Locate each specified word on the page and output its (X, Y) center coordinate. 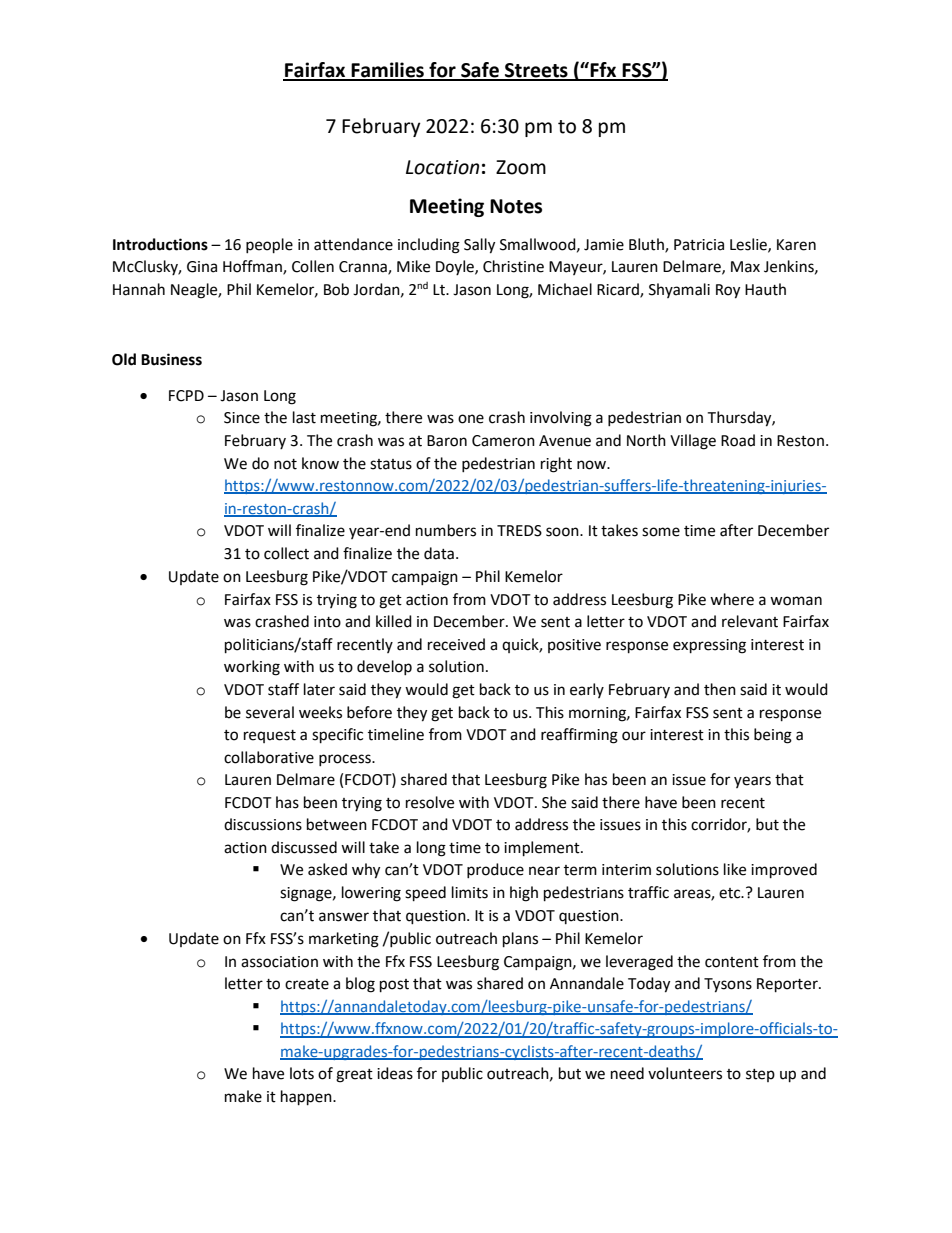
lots (302, 1073)
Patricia (699, 245)
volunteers (685, 1073)
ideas (395, 1073)
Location (442, 167)
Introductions (160, 244)
